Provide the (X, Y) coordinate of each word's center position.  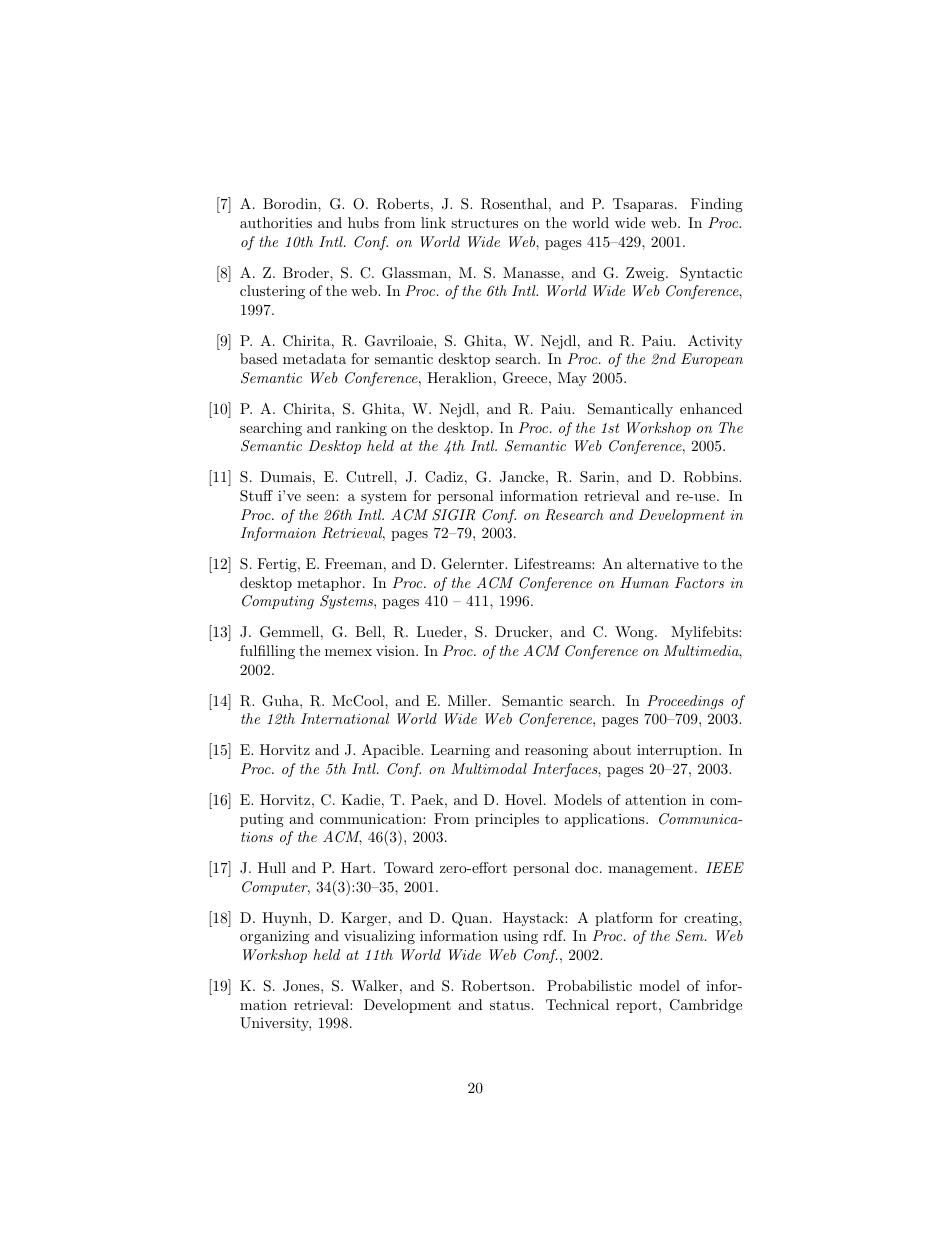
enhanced (711, 408)
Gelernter (473, 564)
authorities (276, 222)
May (572, 379)
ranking (361, 429)
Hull (272, 867)
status (511, 1005)
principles (507, 820)
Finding (717, 205)
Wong (635, 633)
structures (484, 223)
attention (655, 800)
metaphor (330, 584)
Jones (302, 986)
